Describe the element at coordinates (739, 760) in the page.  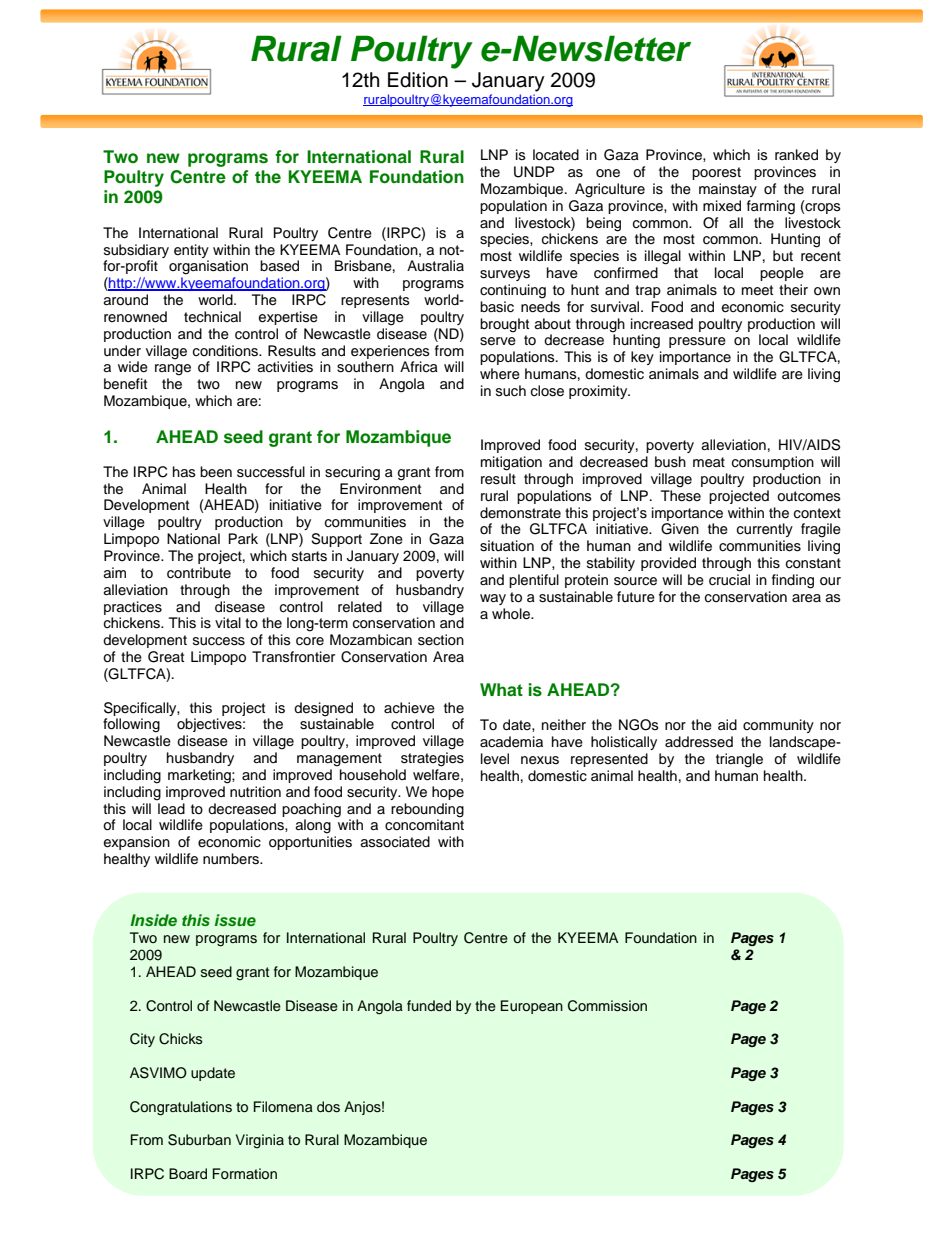
I see `triangle` at that location.
